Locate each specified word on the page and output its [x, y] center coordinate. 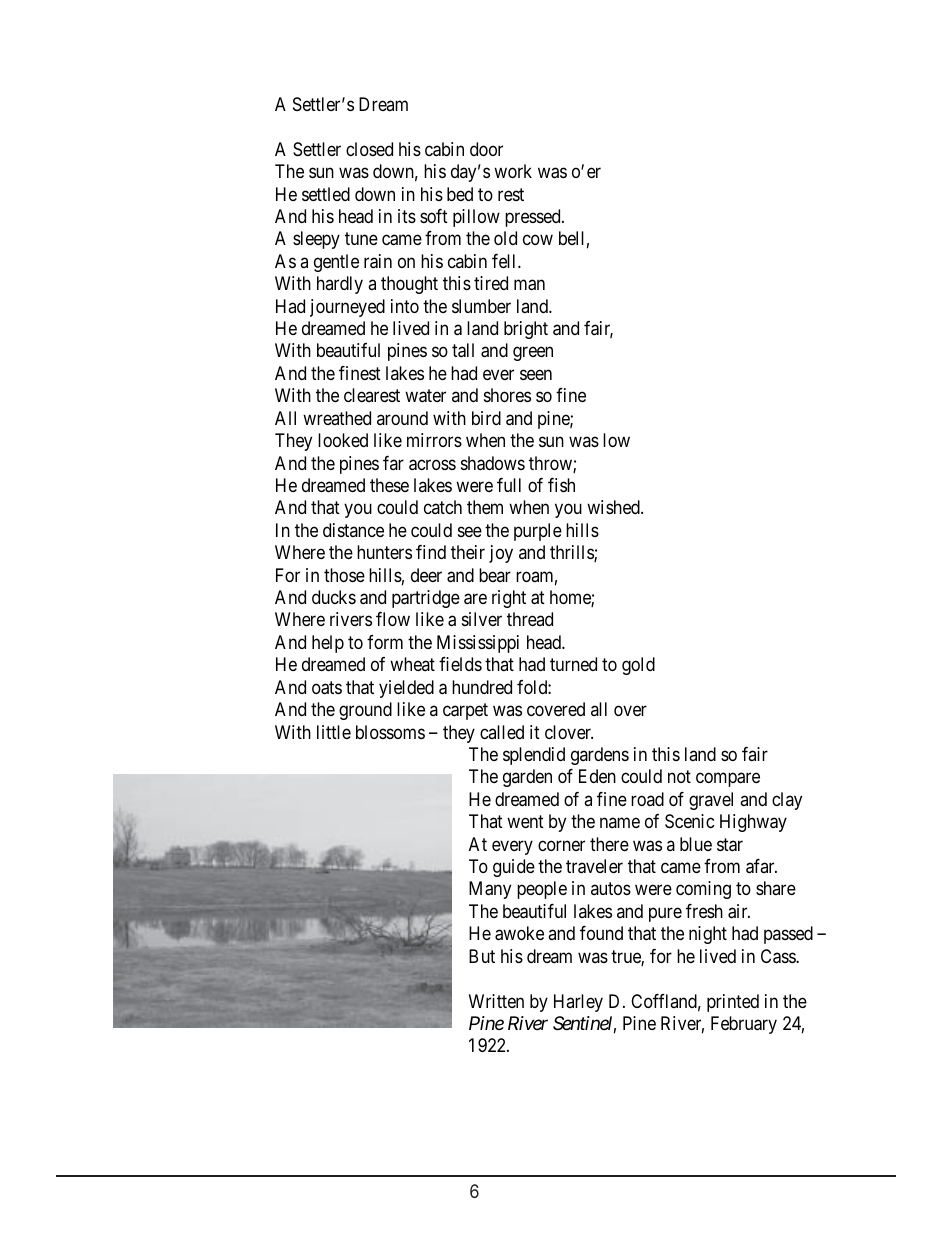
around [402, 418]
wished [614, 507]
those [344, 575]
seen [536, 374]
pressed [534, 218]
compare [728, 780]
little [334, 732]
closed [369, 149]
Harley [578, 1003]
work [513, 171]
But [482, 956]
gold [638, 666]
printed [733, 1003]
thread [530, 619]
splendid [534, 756]
